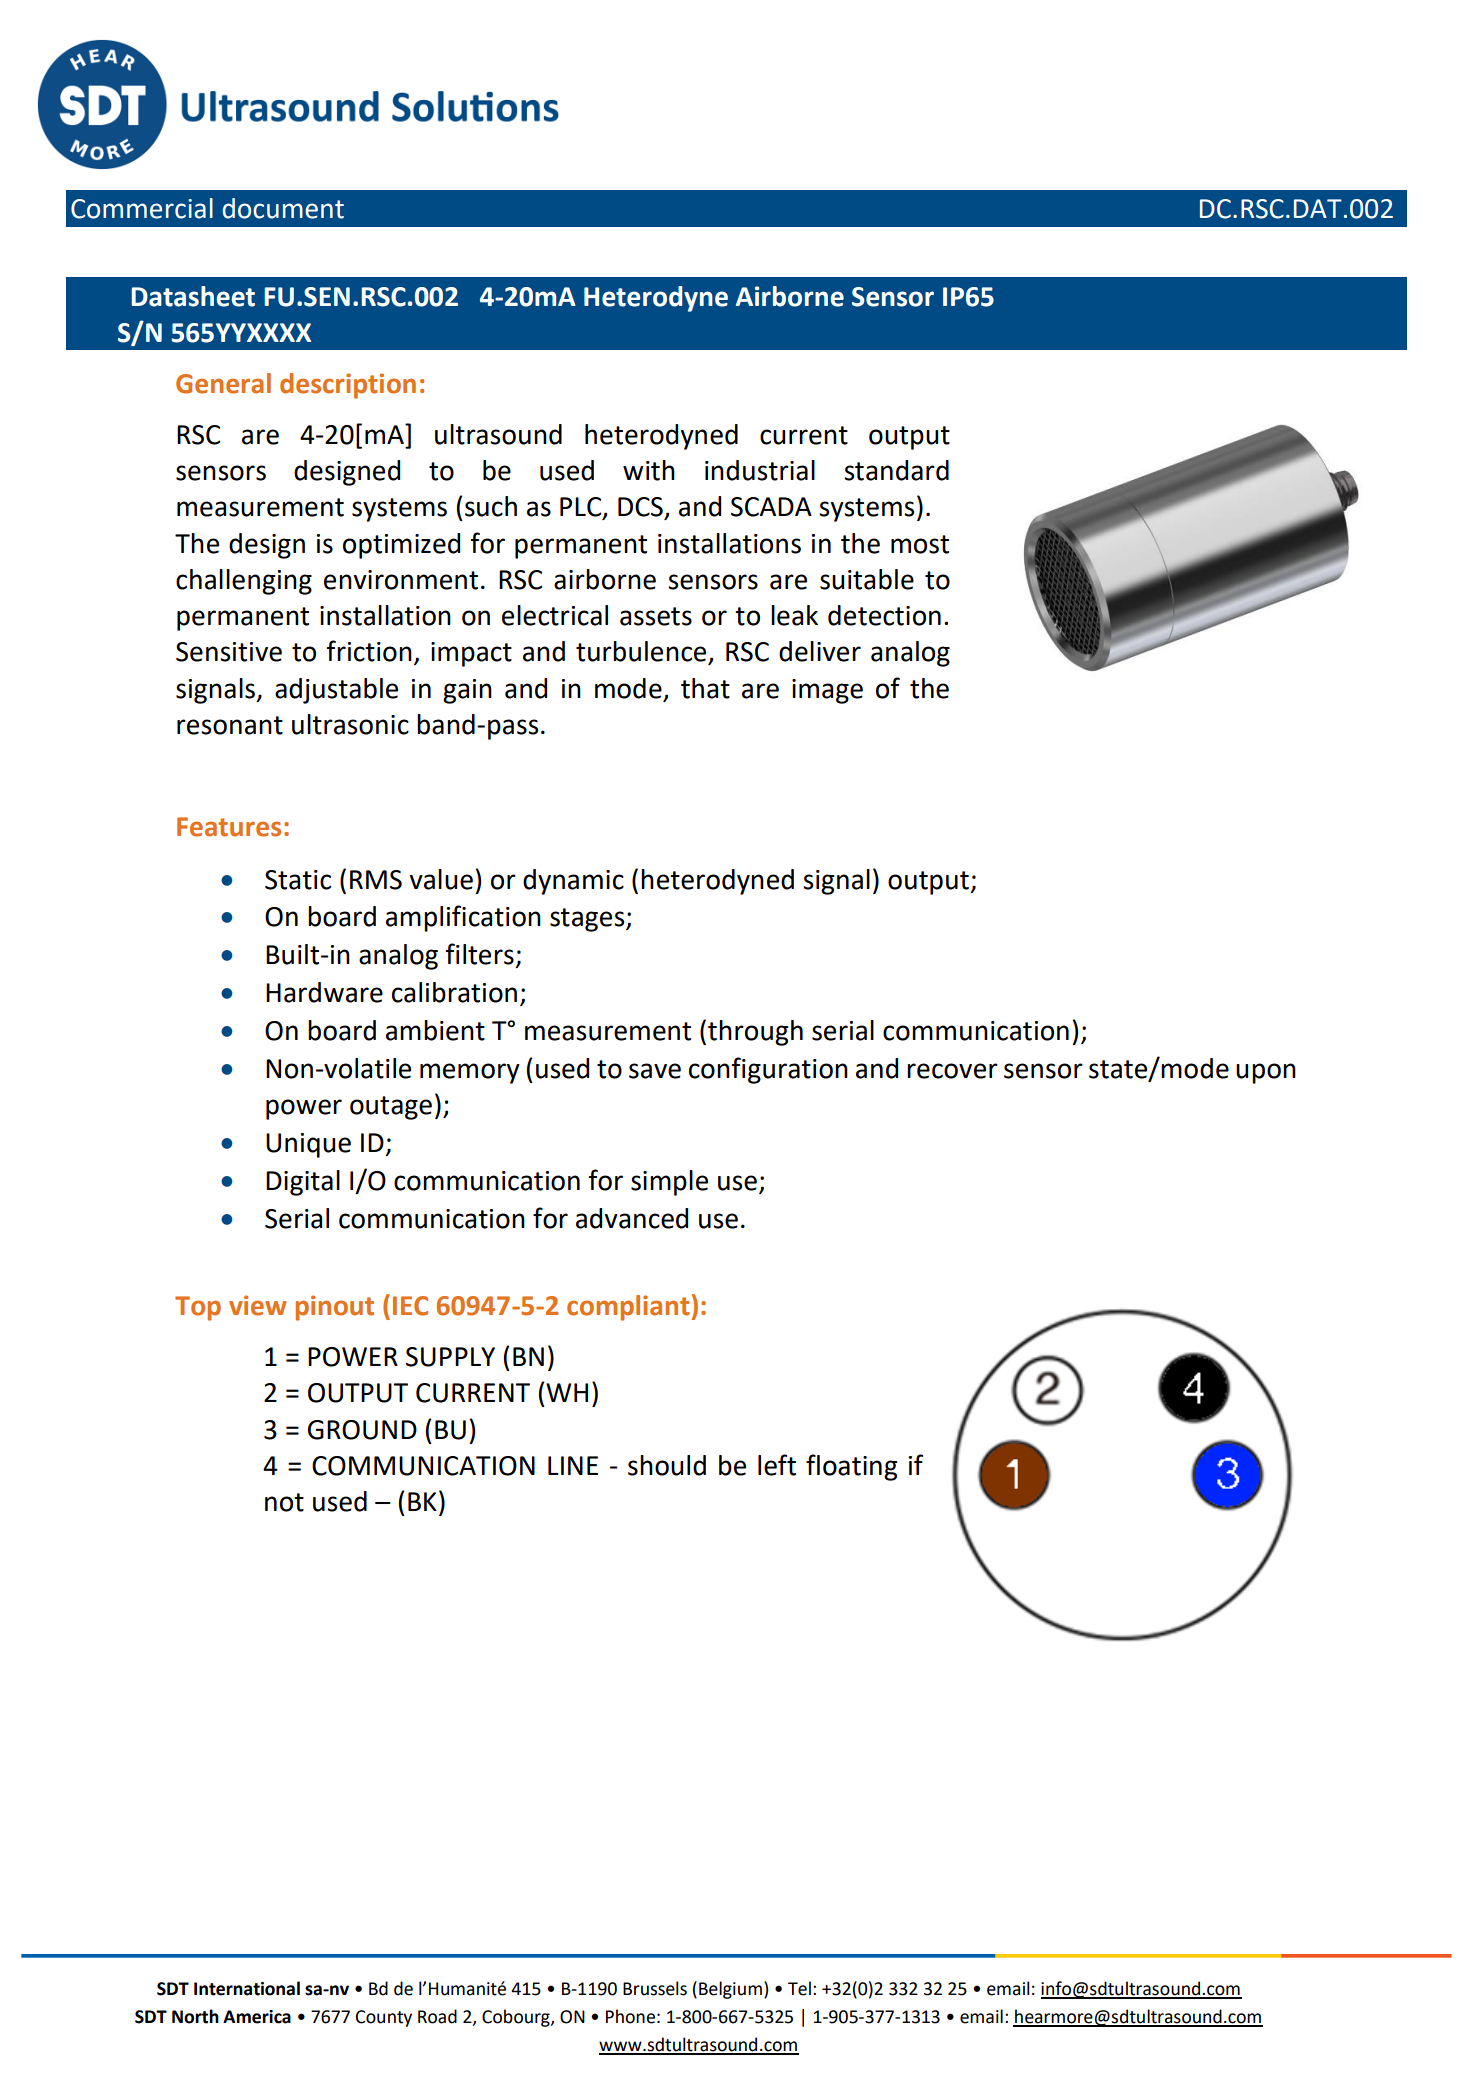  Describe the element at coordinates (649, 470) in the screenshot. I see `with` at that location.
